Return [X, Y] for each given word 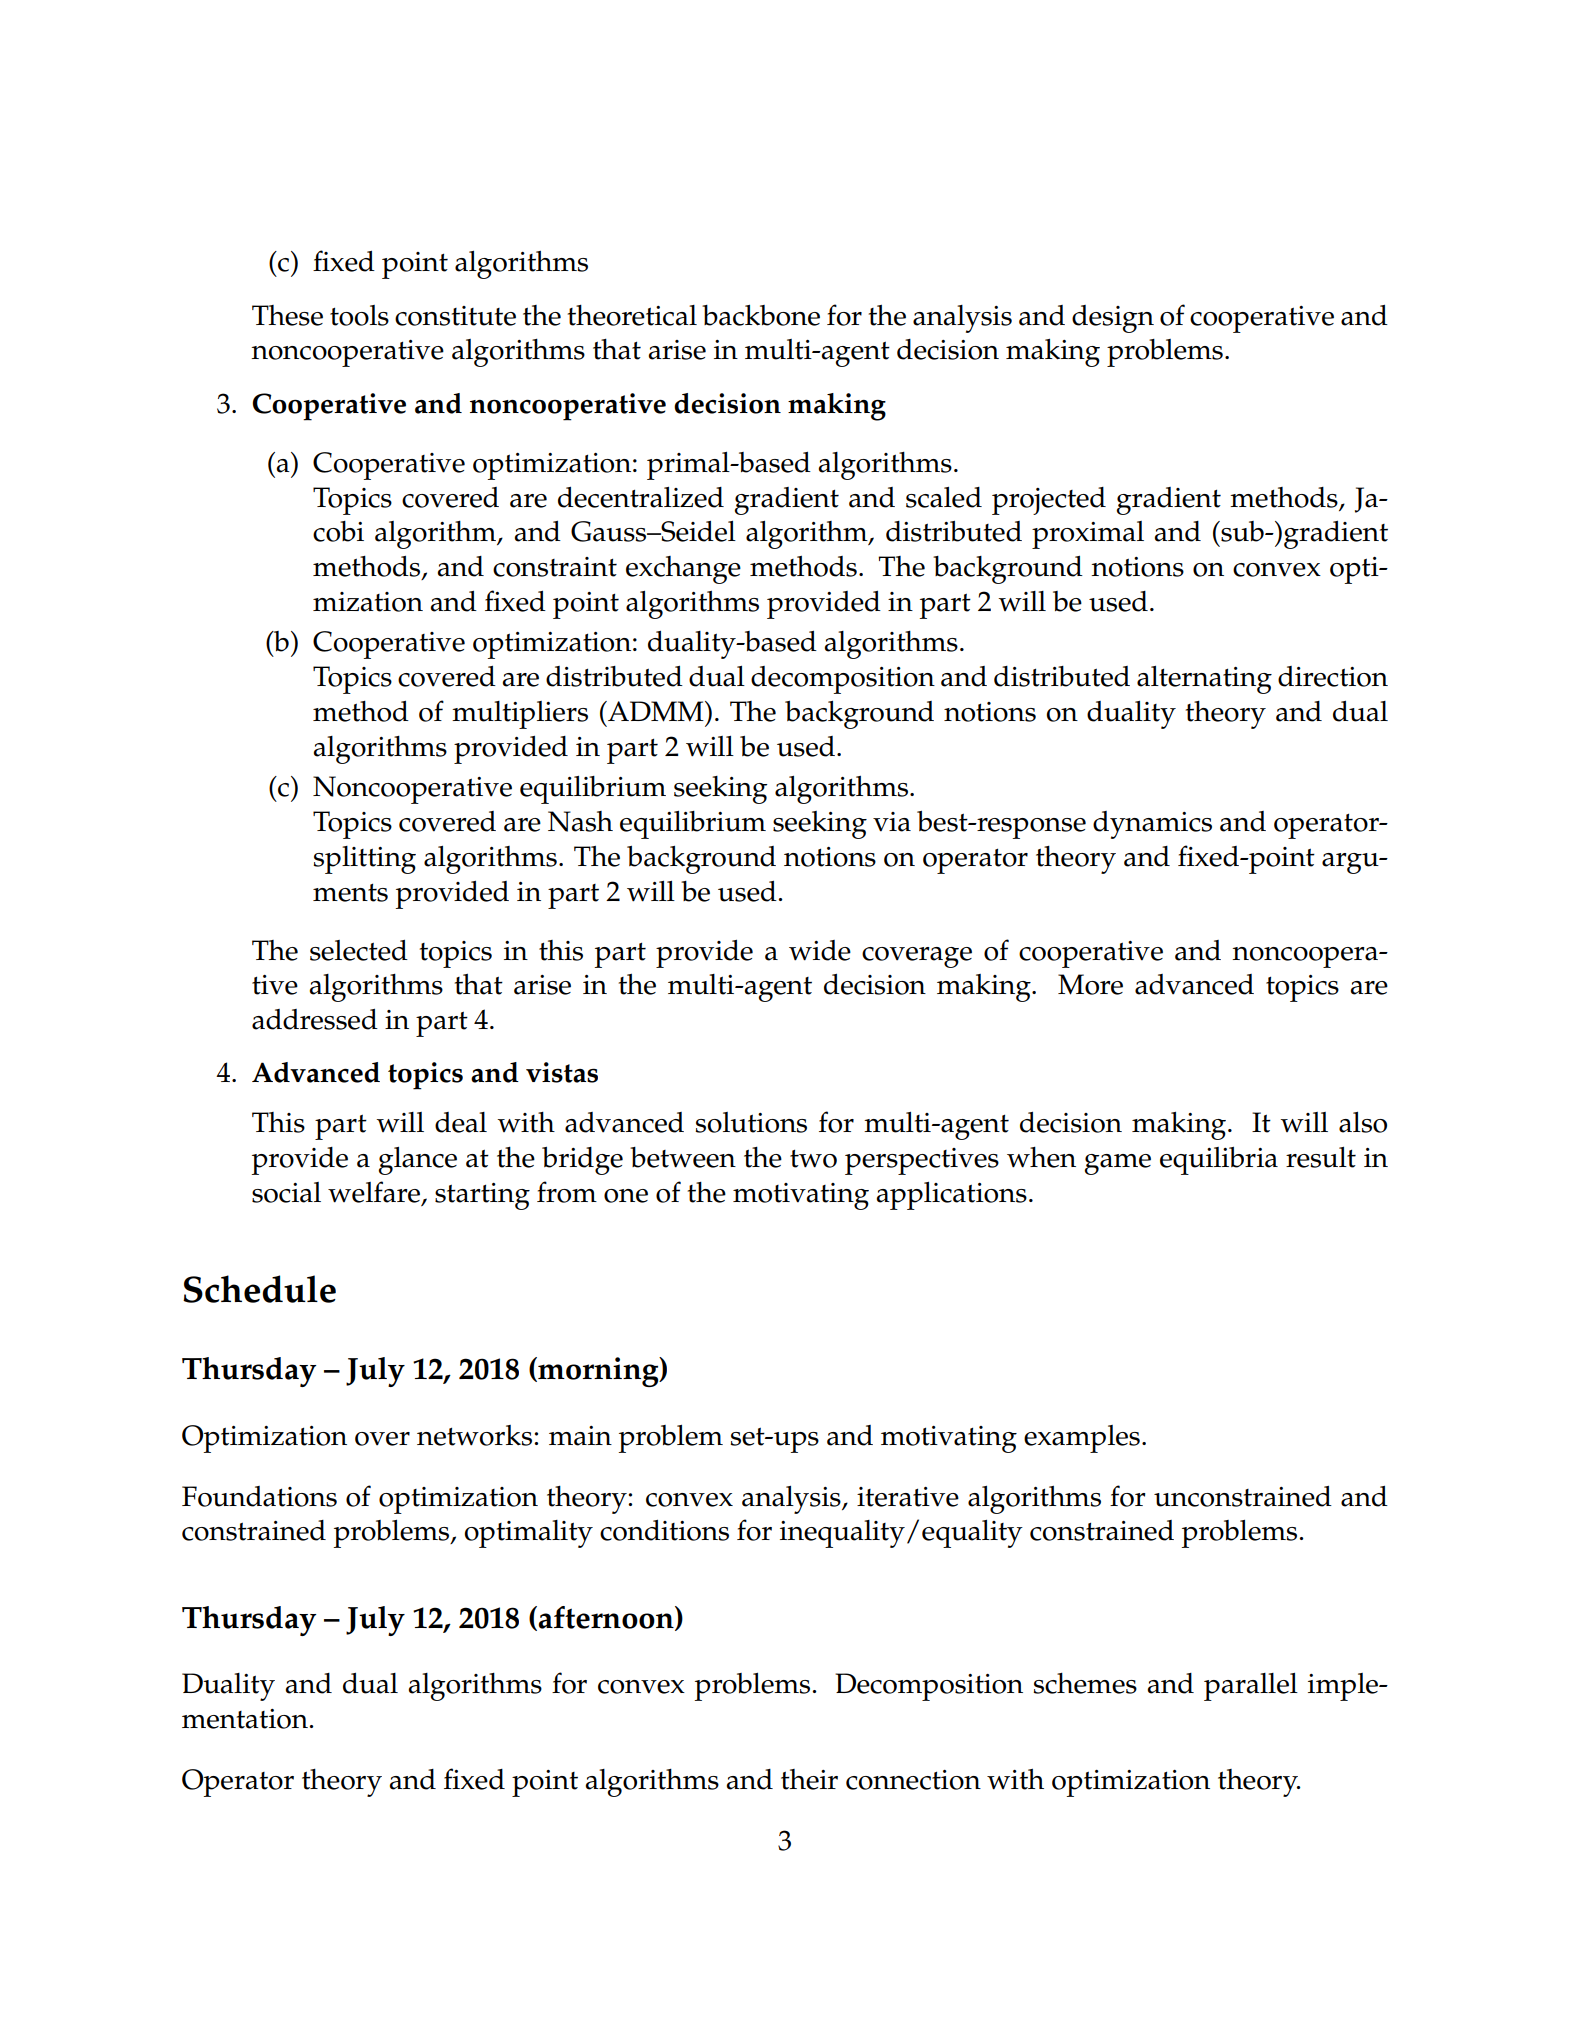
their [809, 1779]
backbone [761, 315]
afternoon [607, 1618]
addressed [315, 1019]
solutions [751, 1122]
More [1090, 984]
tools [359, 315]
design [1113, 319]
